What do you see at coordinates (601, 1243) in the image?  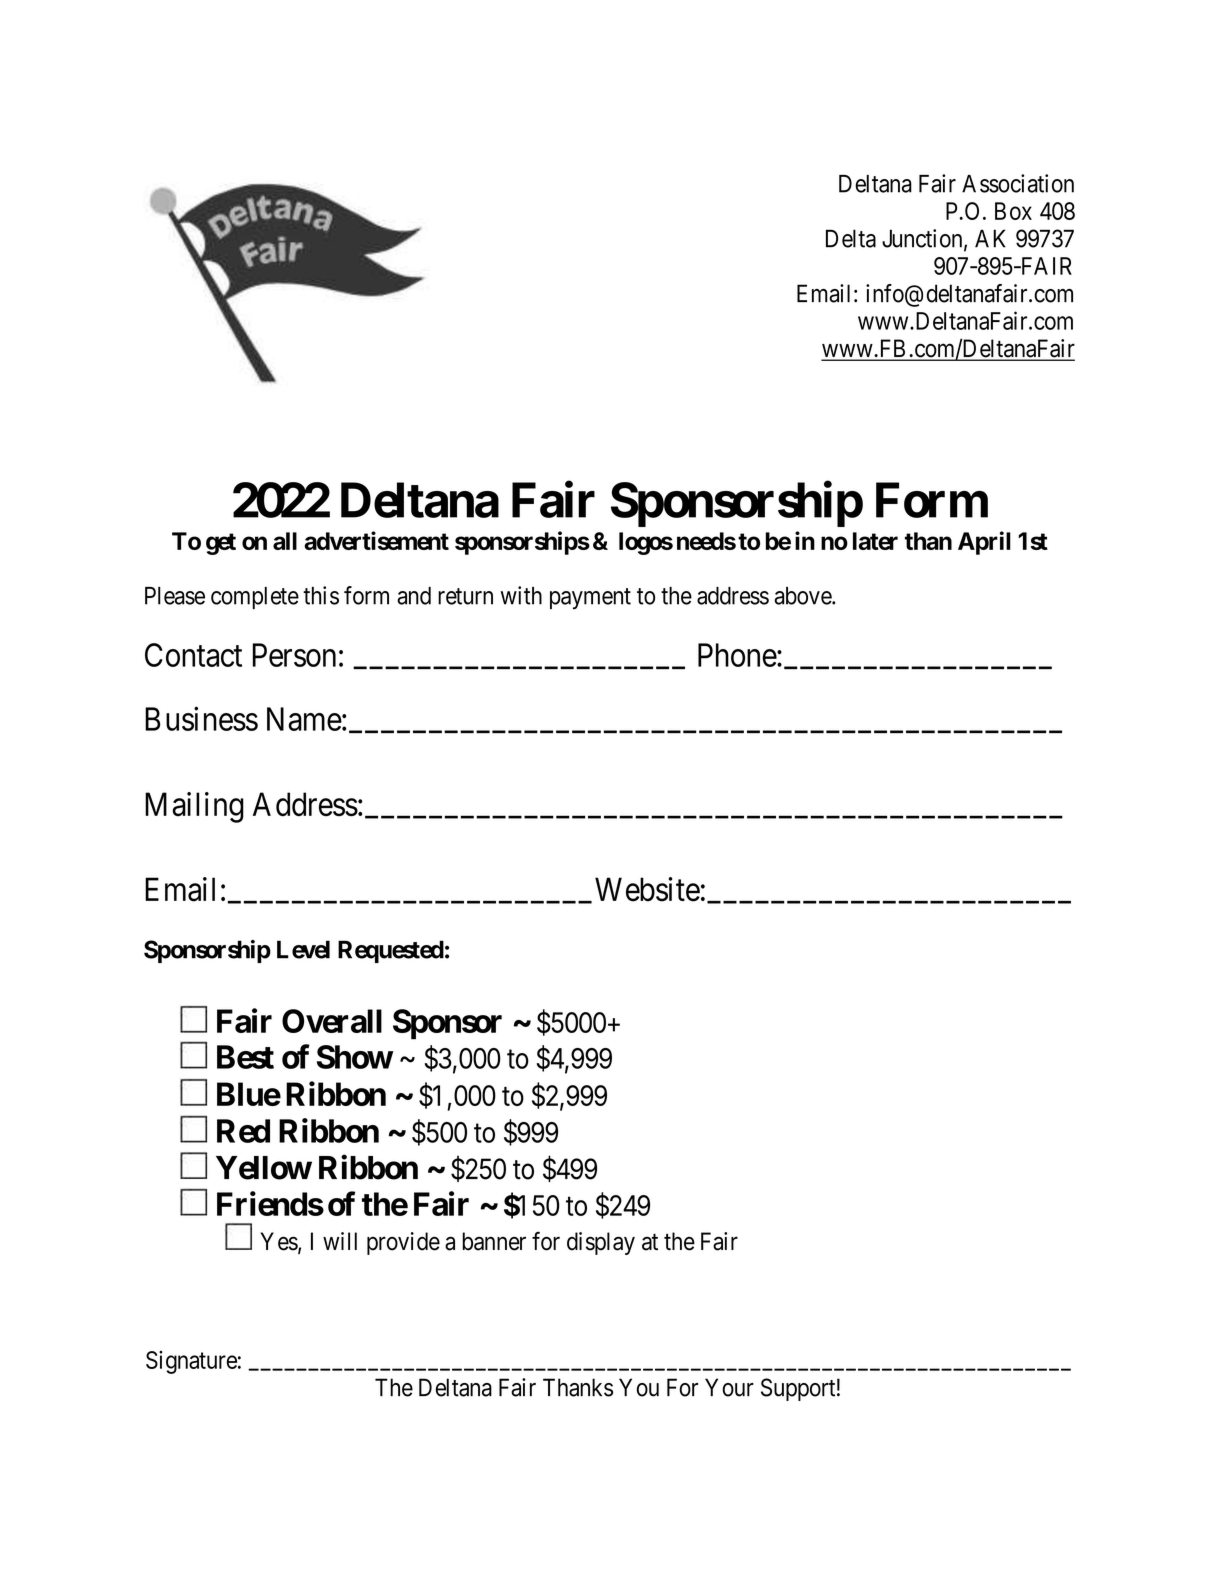 I see `display` at bounding box center [601, 1243].
